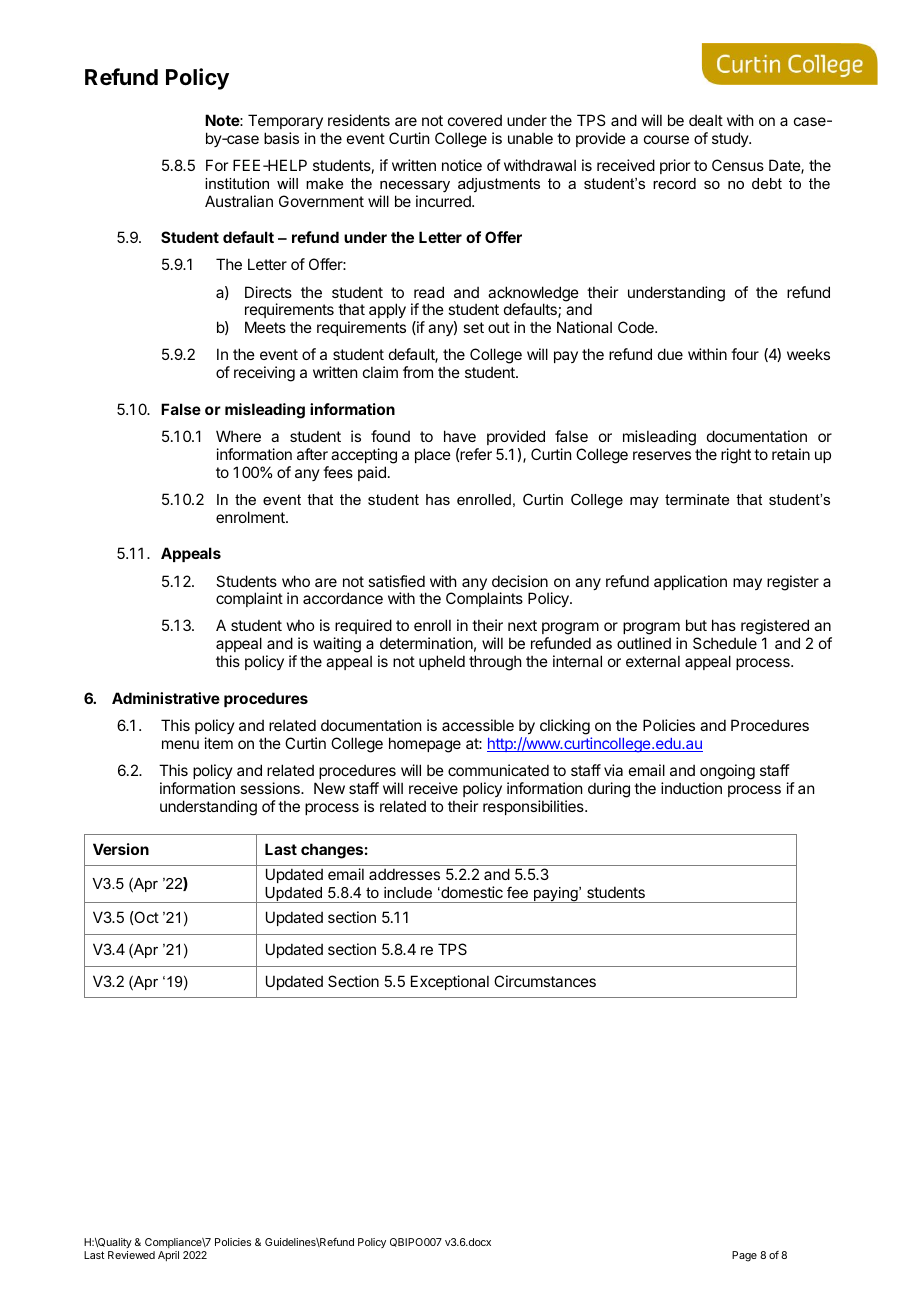 This document has height=1308, width=924. What do you see at coordinates (738, 165) in the document?
I see `Census` at bounding box center [738, 165].
